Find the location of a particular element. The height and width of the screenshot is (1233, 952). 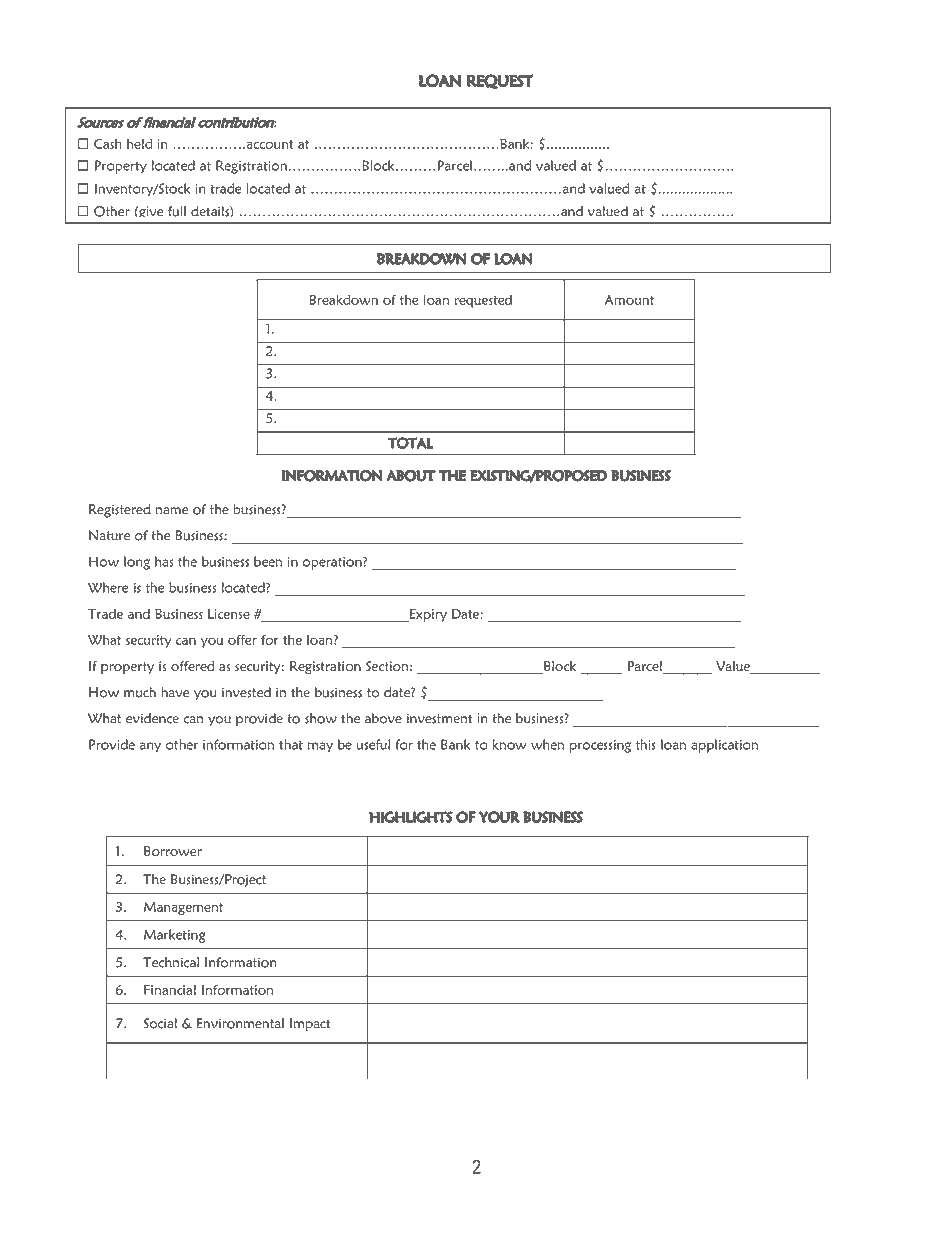

Impact is located at coordinates (310, 1025).
